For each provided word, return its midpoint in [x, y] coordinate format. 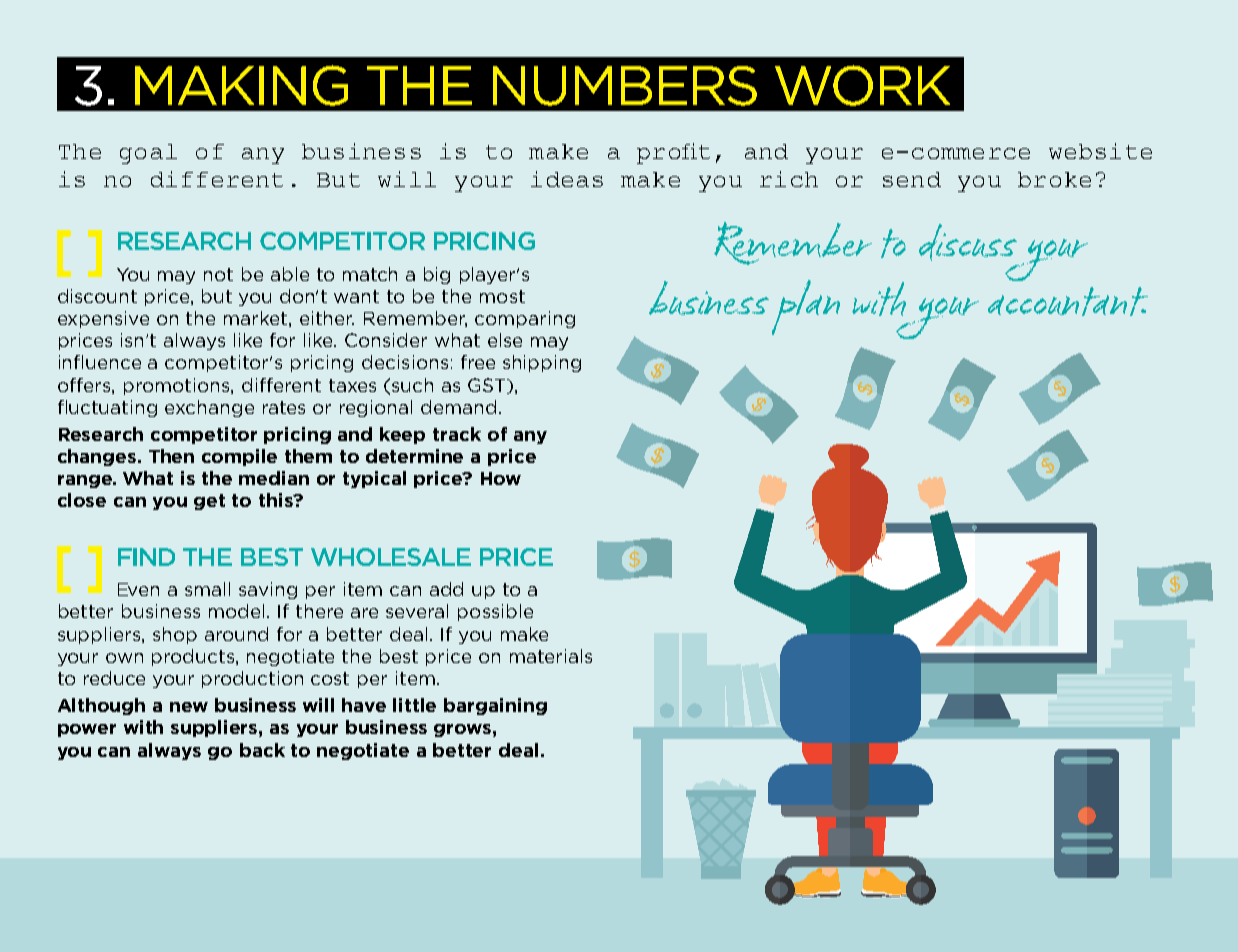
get [209, 502]
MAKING [241, 85]
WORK [862, 85]
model [236, 611]
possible [495, 612]
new [189, 707]
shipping [542, 363]
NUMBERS [625, 86]
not [218, 274]
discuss [968, 242]
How [501, 478]
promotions [178, 386]
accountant [1068, 301]
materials [551, 656]
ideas [567, 179]
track [457, 434]
